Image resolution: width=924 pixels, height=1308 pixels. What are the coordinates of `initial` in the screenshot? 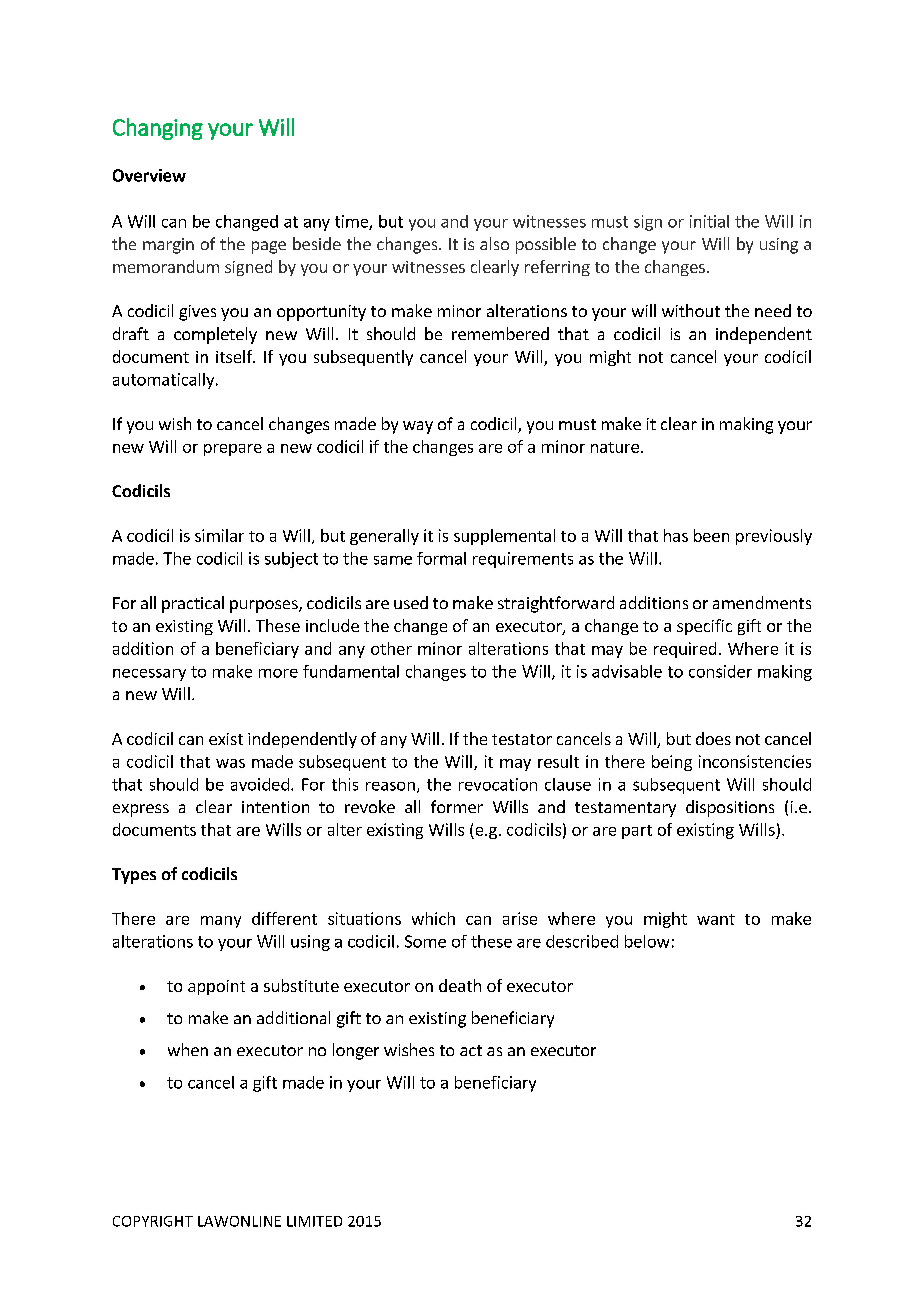 It's located at (709, 221).
